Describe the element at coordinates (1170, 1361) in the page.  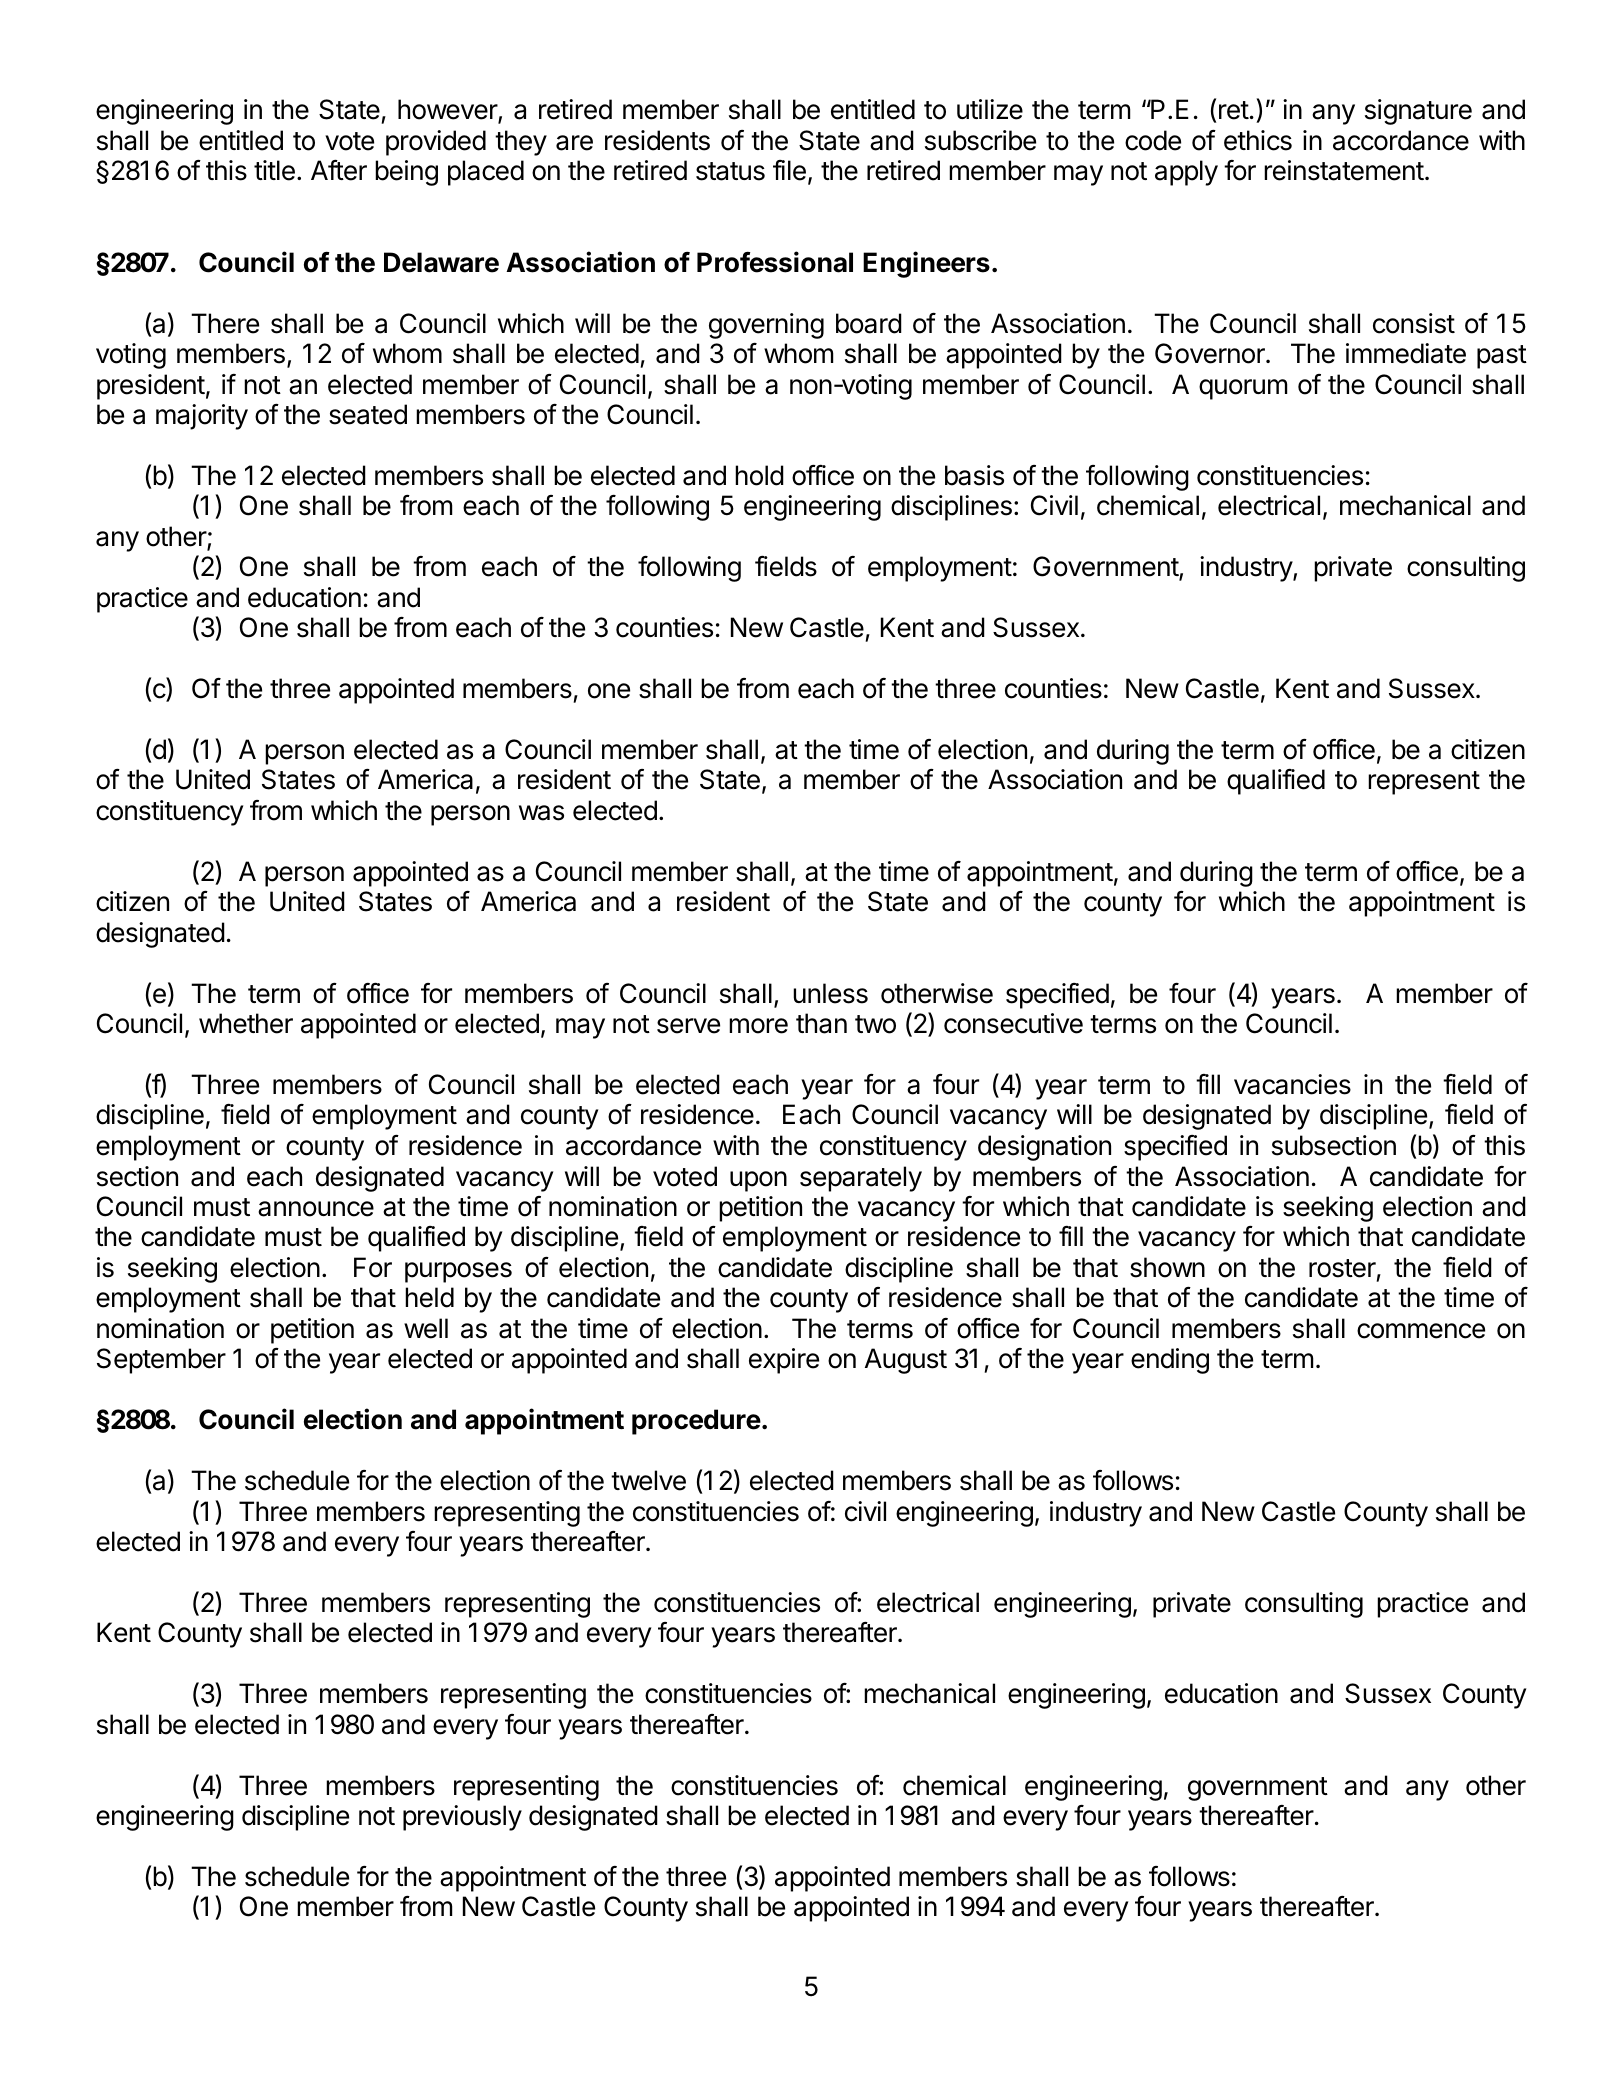
I see `ending` at that location.
